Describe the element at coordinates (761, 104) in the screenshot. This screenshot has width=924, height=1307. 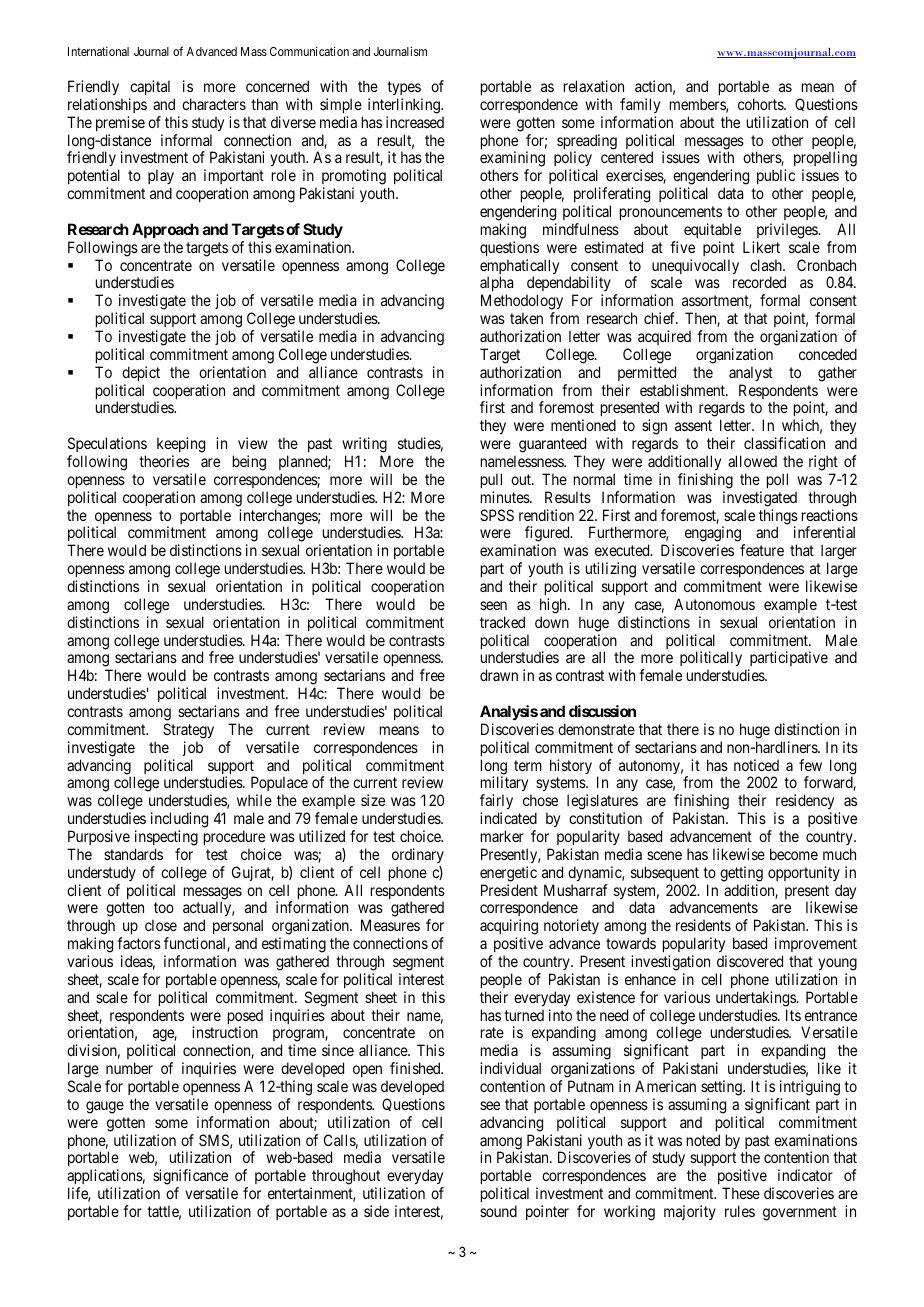
I see `cohorts` at that location.
